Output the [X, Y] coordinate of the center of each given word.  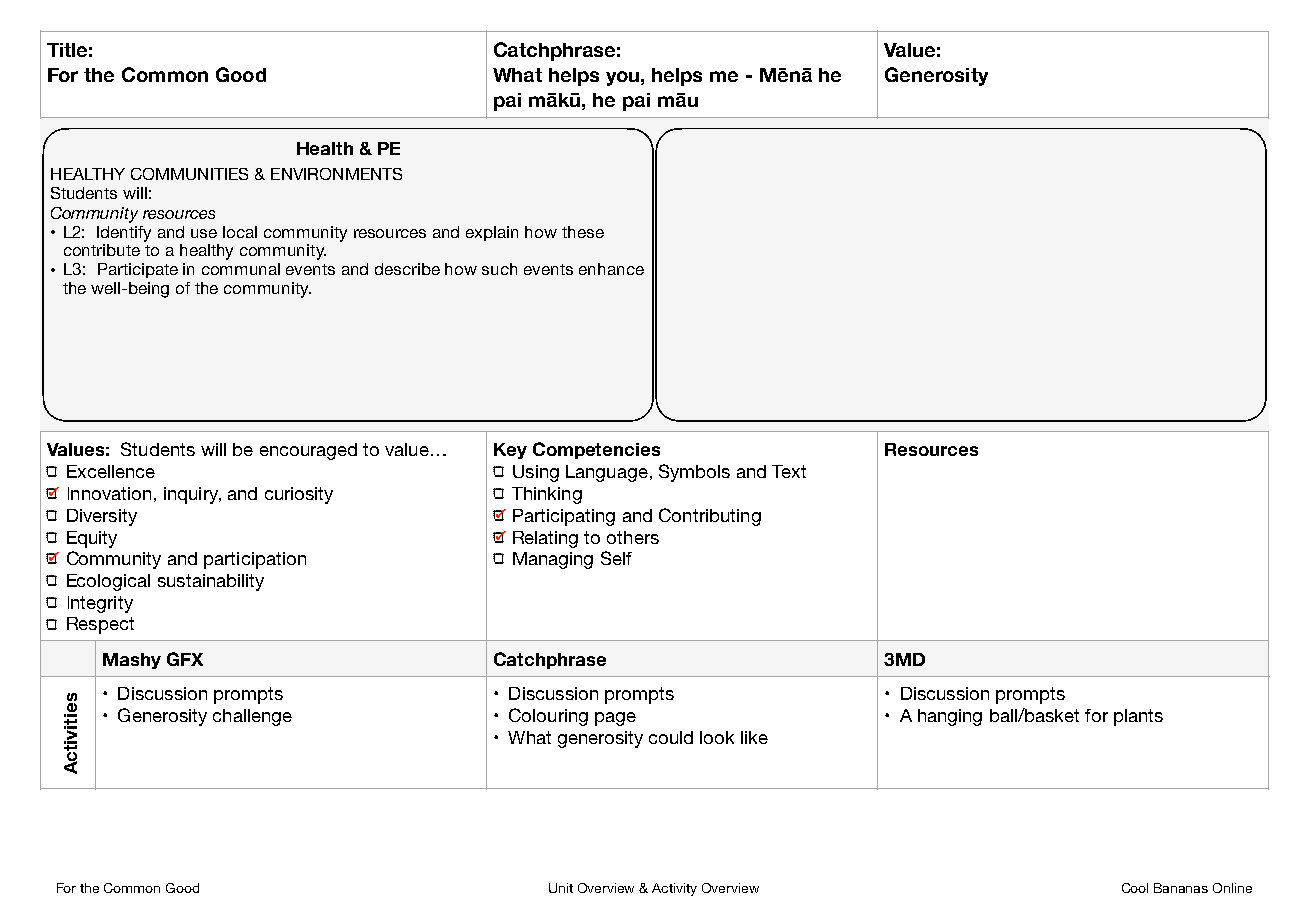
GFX [185, 659]
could [671, 737]
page [615, 719]
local [240, 232]
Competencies [596, 450]
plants [1138, 717]
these [583, 232]
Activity [674, 889]
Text [789, 471]
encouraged [308, 451]
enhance [611, 269]
